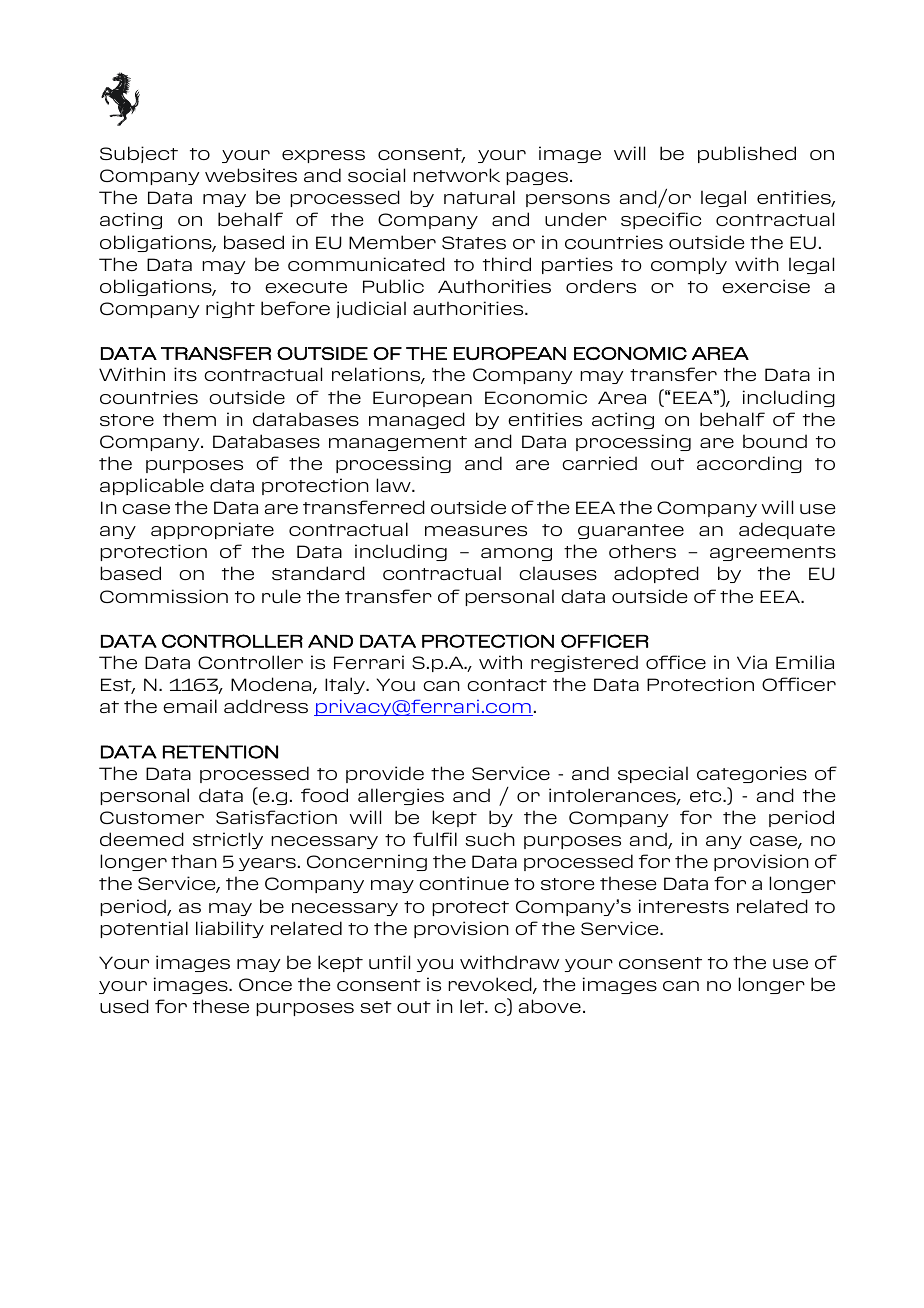 The image size is (924, 1308). Describe the element at coordinates (251, 175) in the screenshot. I see `websites` at that location.
